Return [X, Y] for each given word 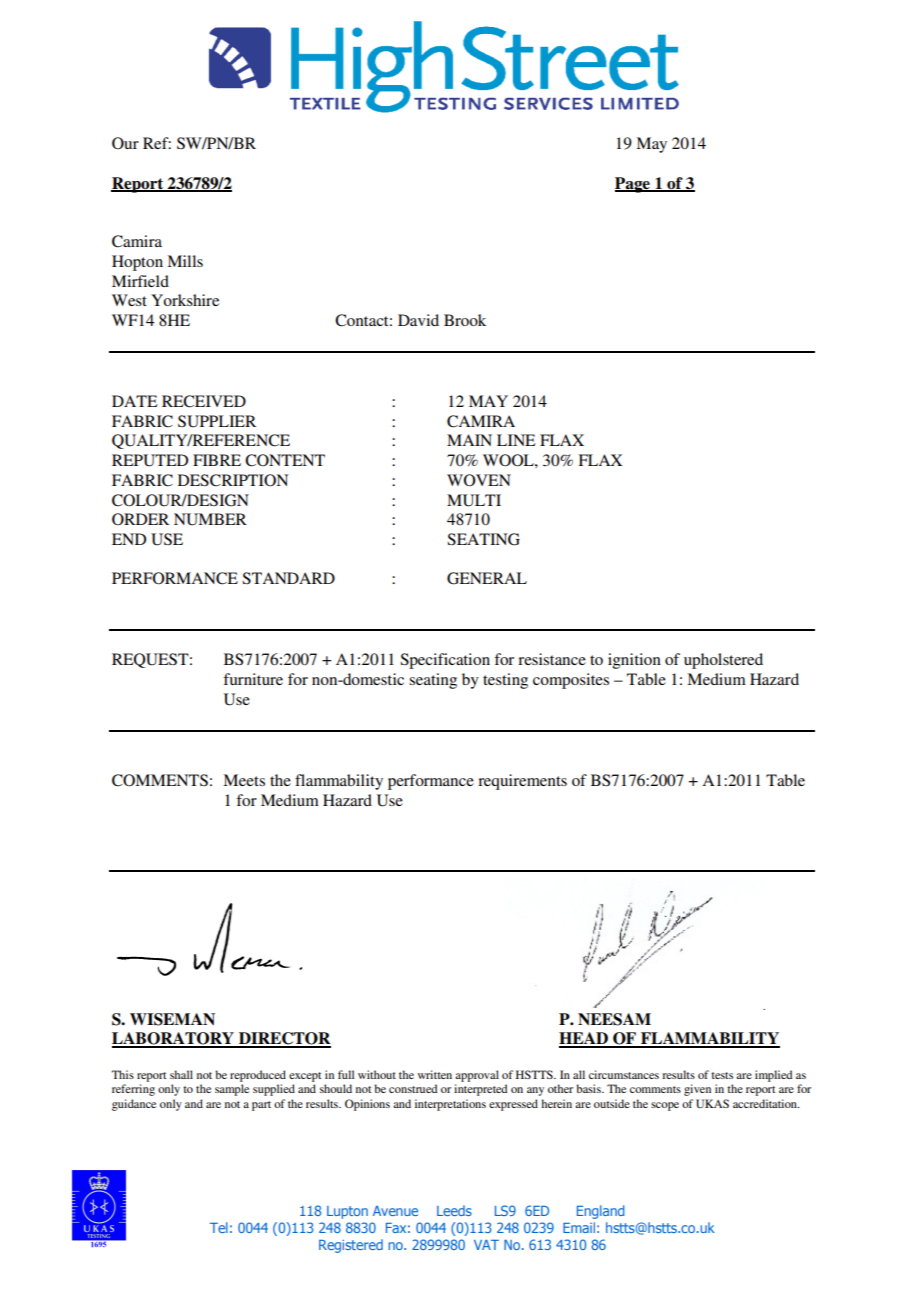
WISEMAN [172, 1019]
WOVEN [479, 480]
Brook [465, 320]
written [435, 1074]
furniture [253, 679]
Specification [445, 661]
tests [722, 1075]
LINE [516, 440]
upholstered [723, 661]
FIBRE [217, 460]
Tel [219, 1227]
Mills [185, 261]
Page [633, 185]
